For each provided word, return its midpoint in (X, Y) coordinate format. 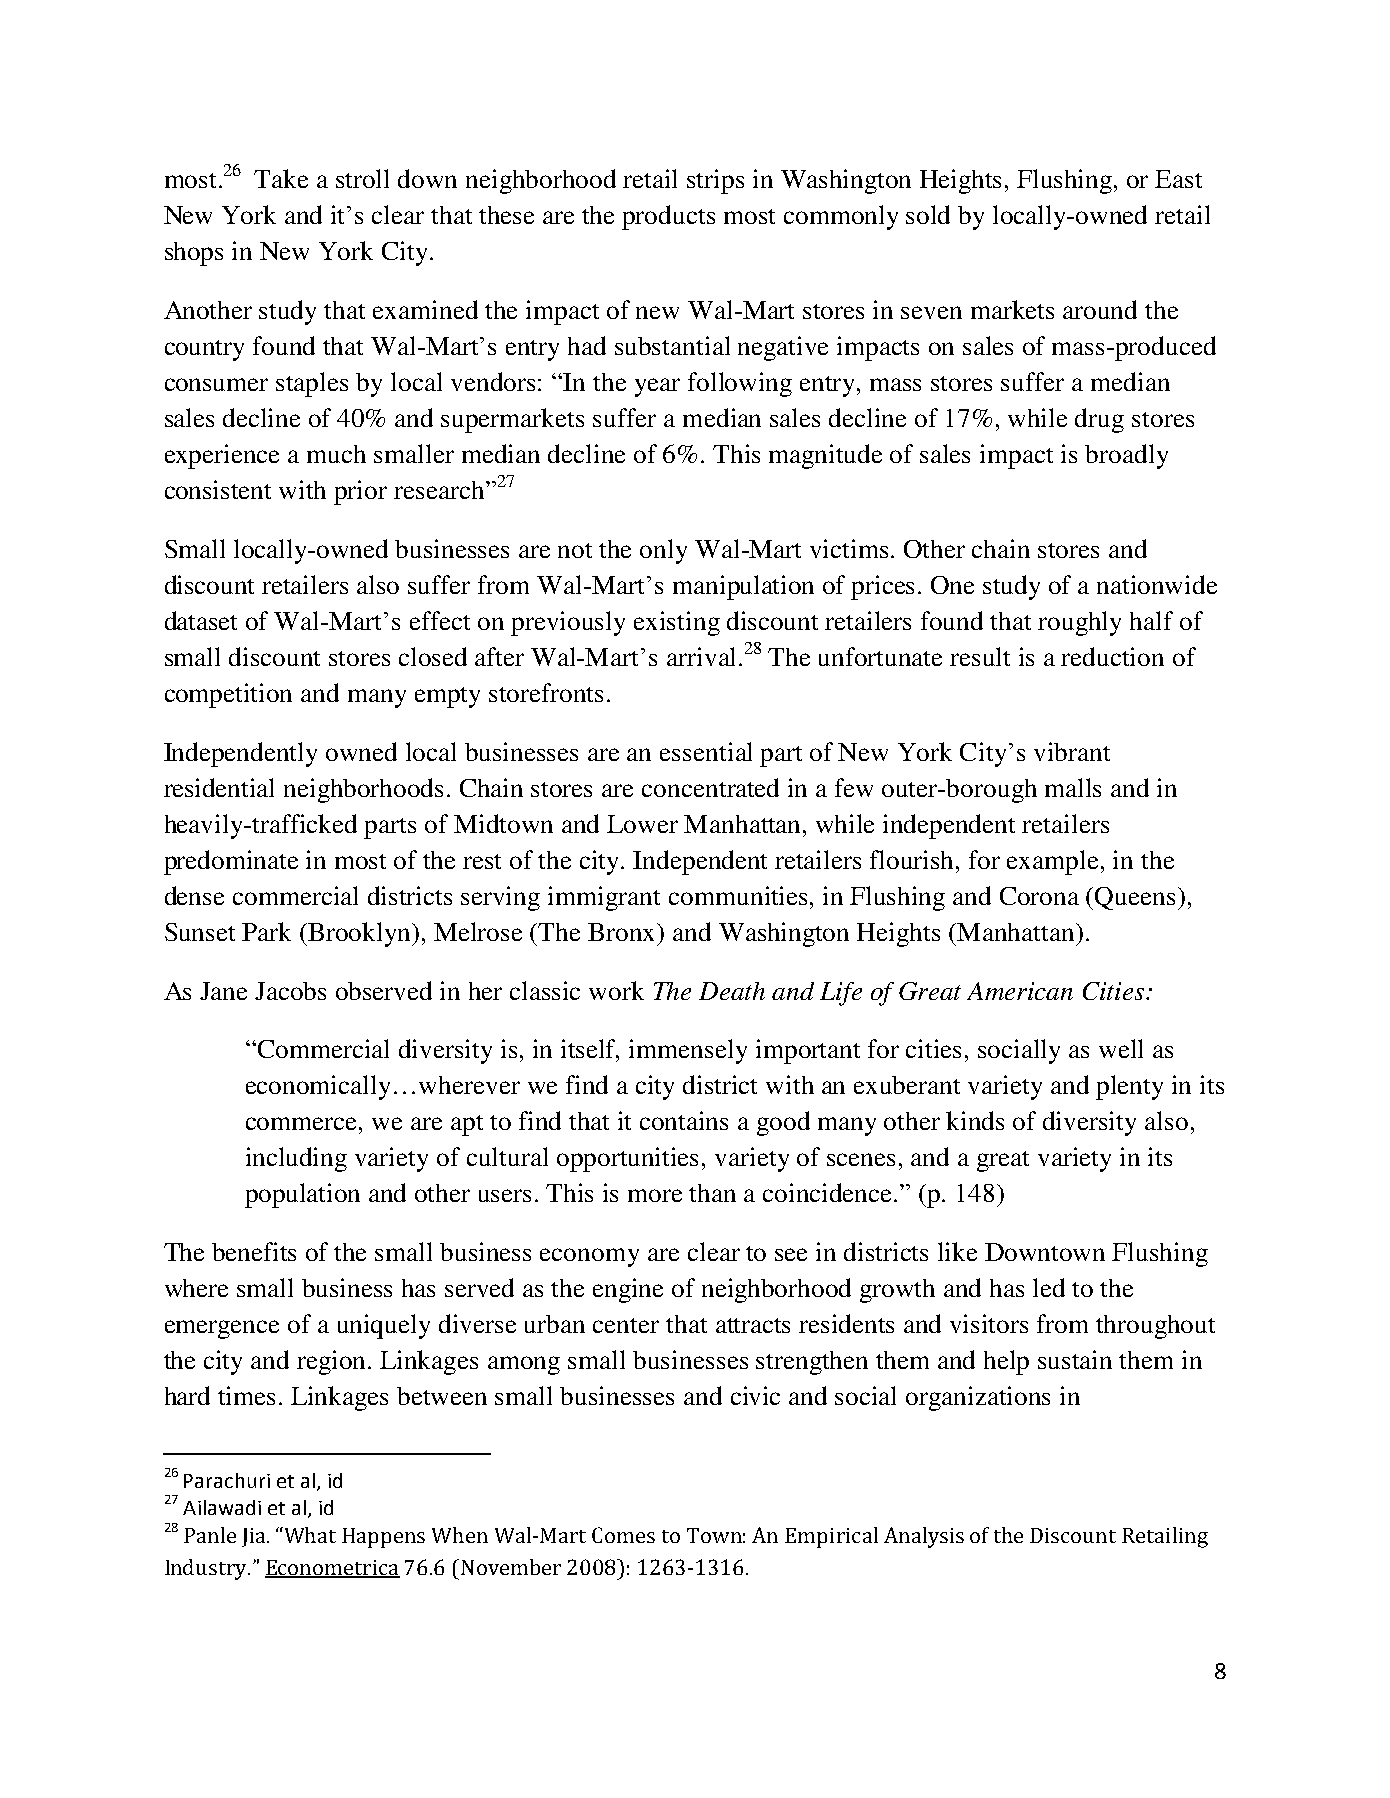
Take (281, 178)
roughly (1079, 623)
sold (928, 214)
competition (228, 695)
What (310, 1535)
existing (677, 623)
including (296, 1159)
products (668, 217)
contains (684, 1120)
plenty (1129, 1087)
